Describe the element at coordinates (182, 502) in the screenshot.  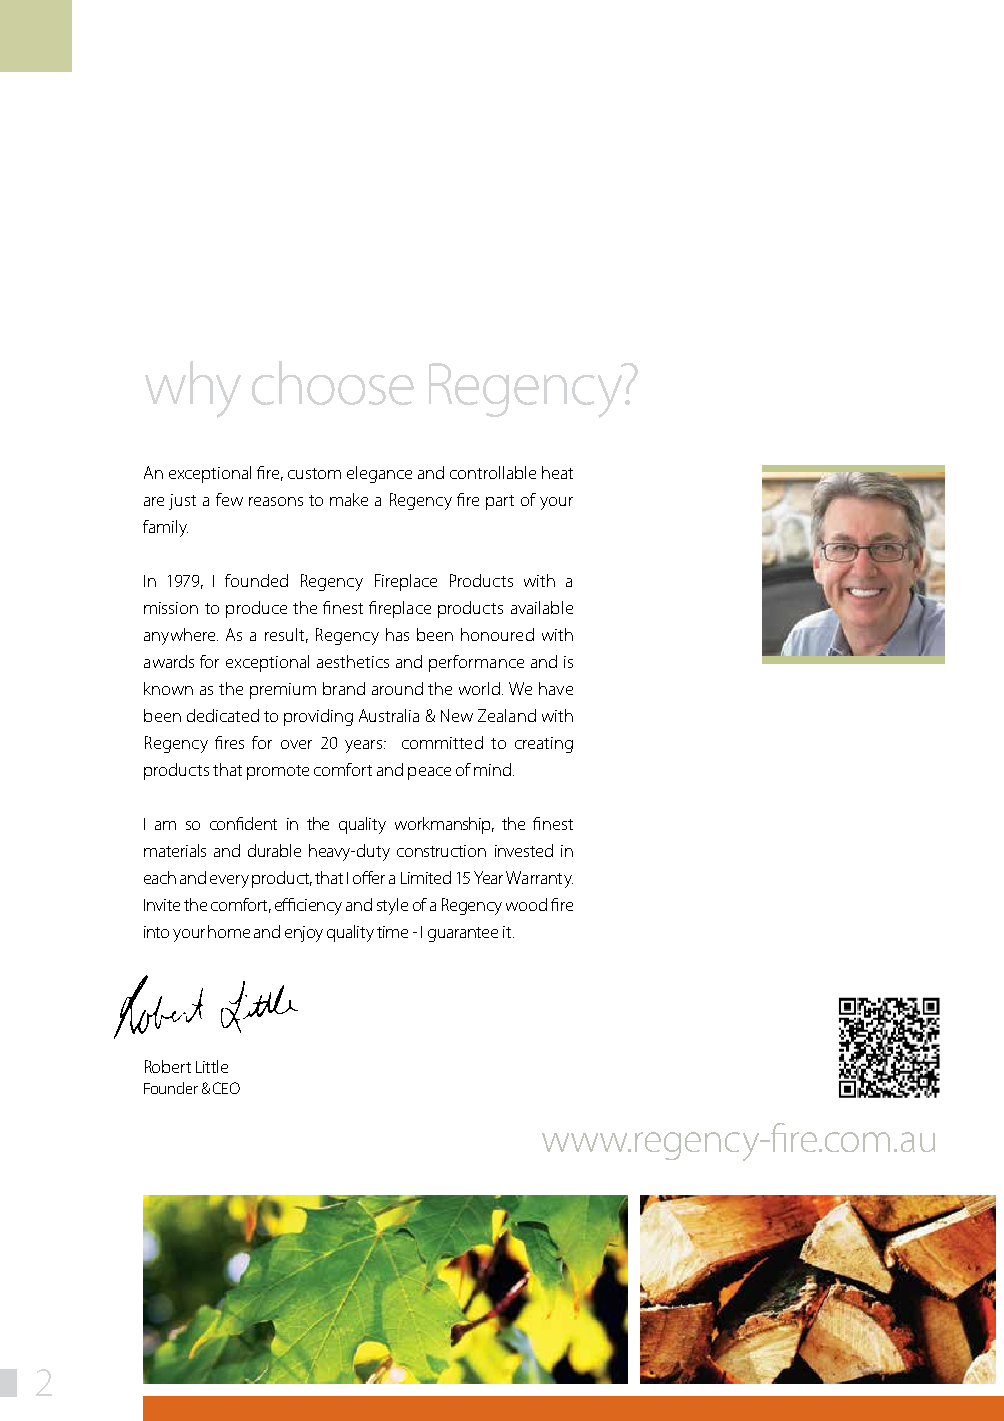
I see `just` at that location.
